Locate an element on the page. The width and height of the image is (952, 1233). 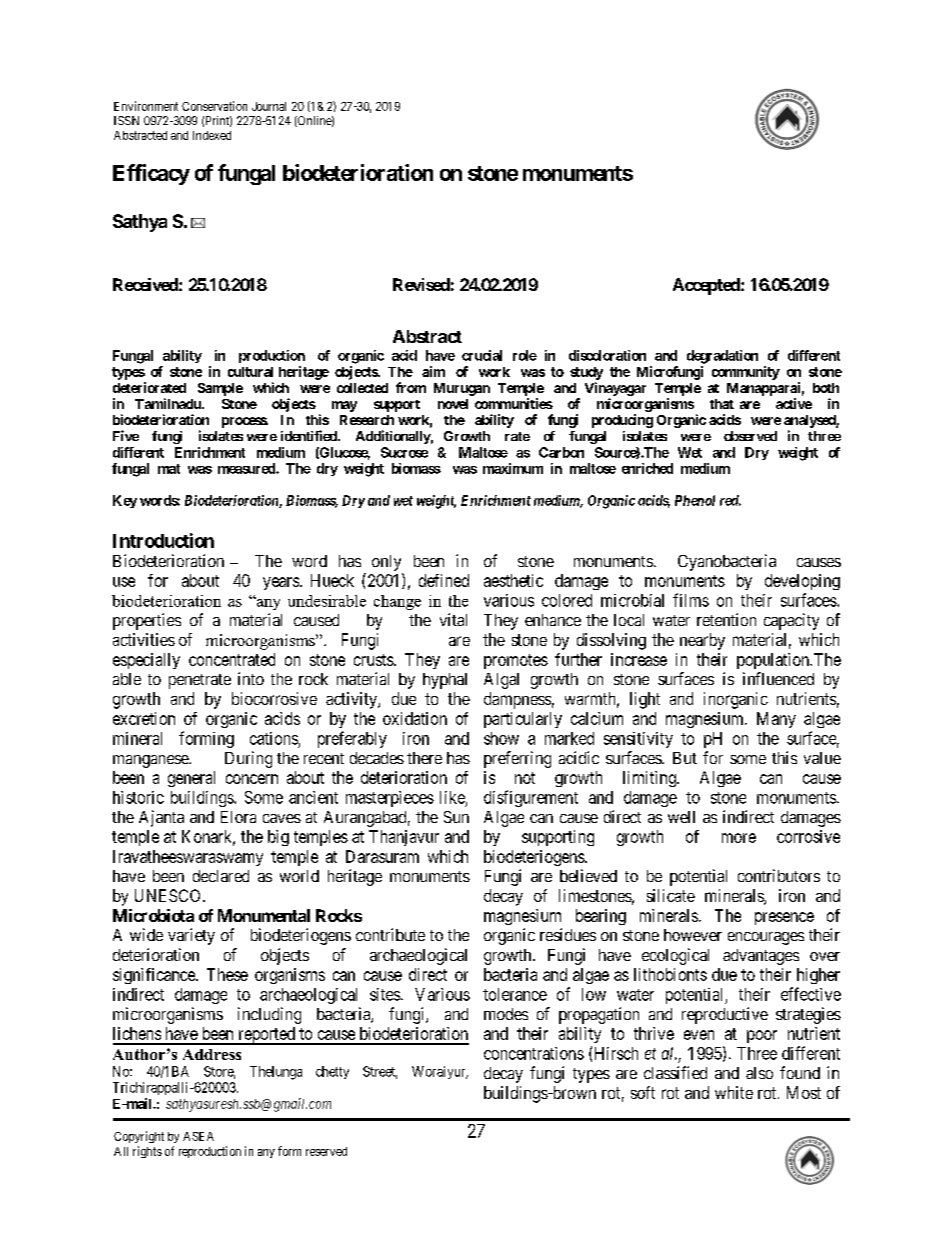
Sun is located at coordinates (456, 817).
